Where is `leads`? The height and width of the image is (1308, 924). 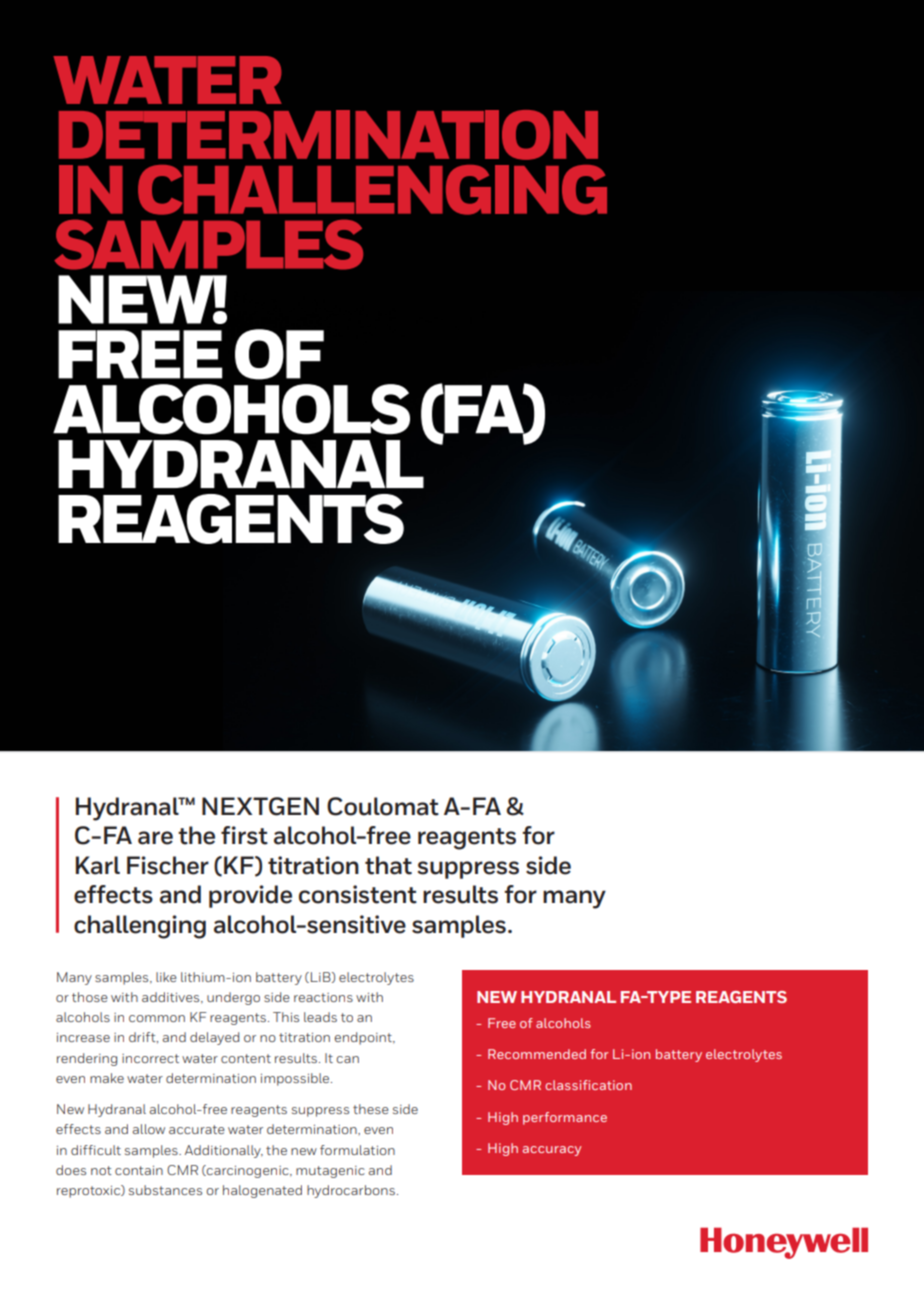 leads is located at coordinates (320, 1017).
